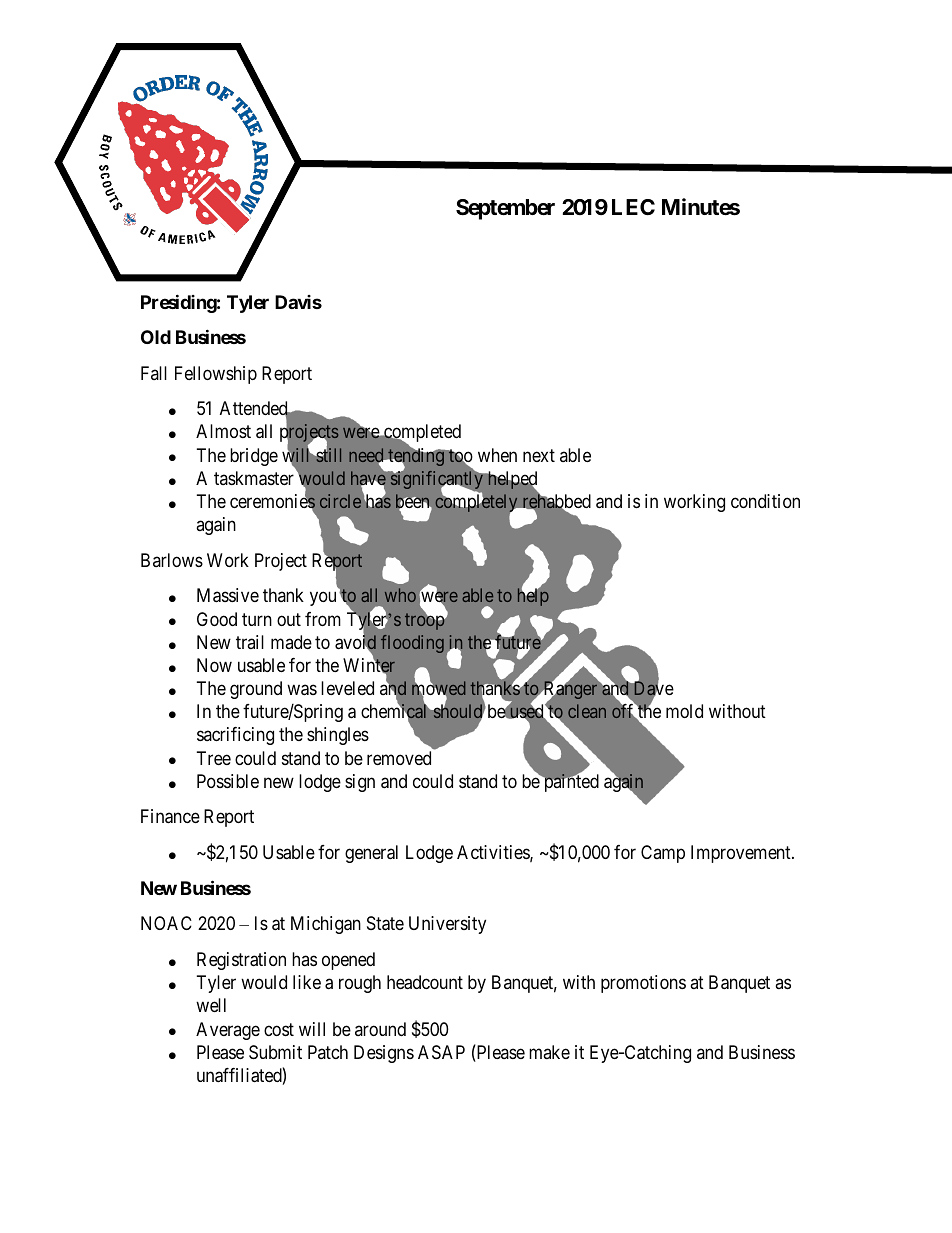 This screenshot has height=1233, width=952. What do you see at coordinates (587, 711) in the screenshot?
I see `clean` at bounding box center [587, 711].
